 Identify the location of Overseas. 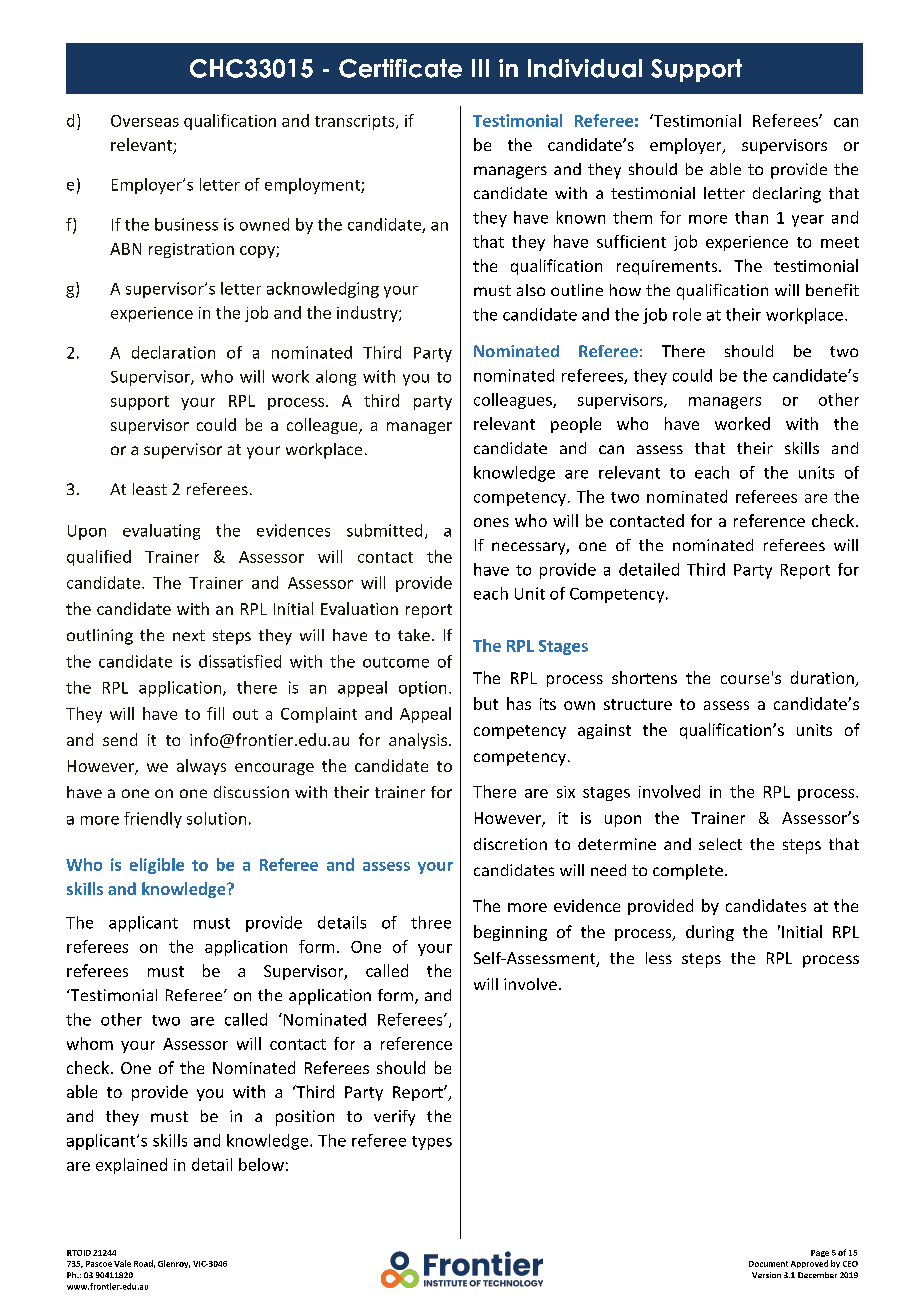
(145, 121).
